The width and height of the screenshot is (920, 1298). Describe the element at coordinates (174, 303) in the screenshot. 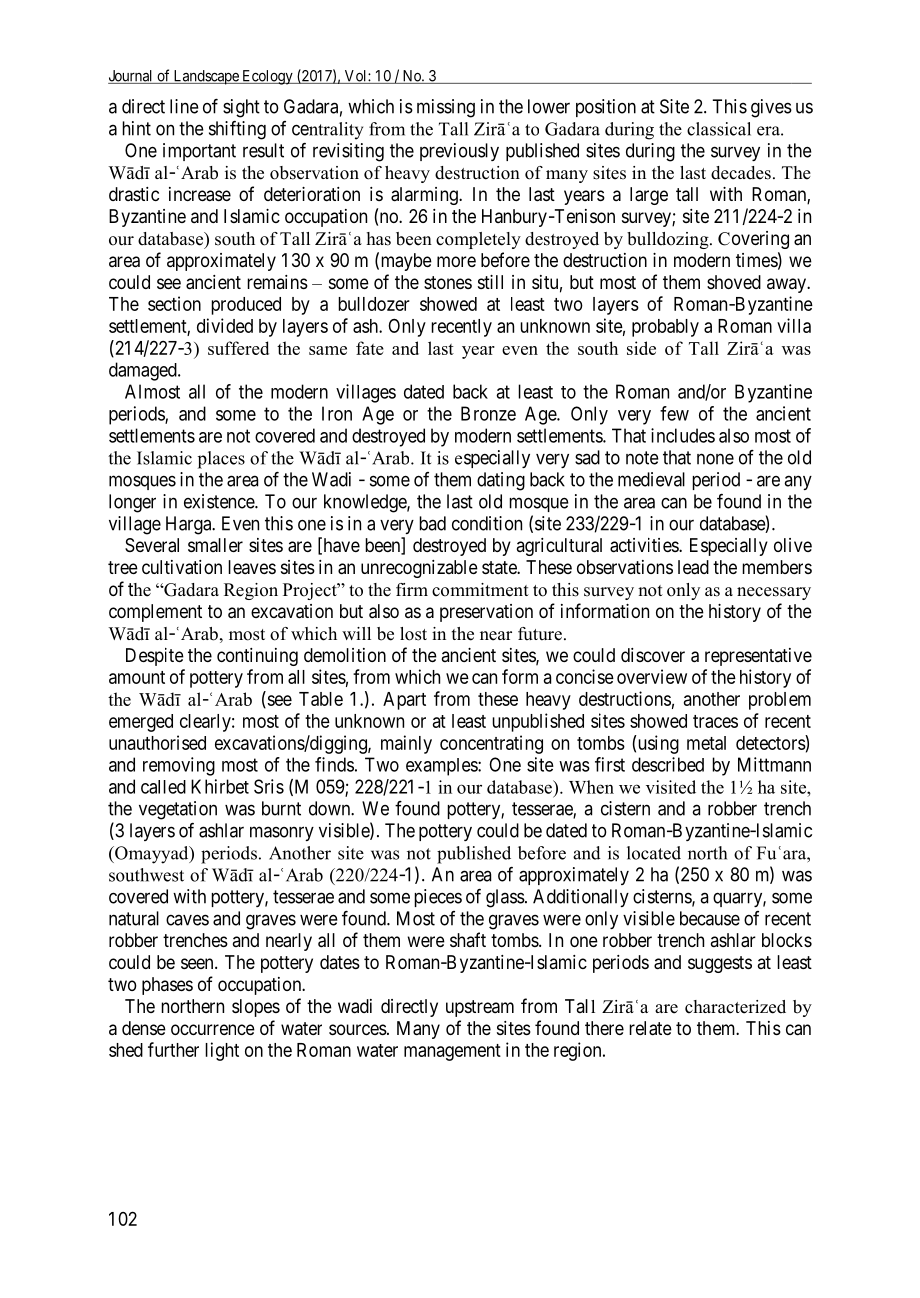

I see `section` at that location.
